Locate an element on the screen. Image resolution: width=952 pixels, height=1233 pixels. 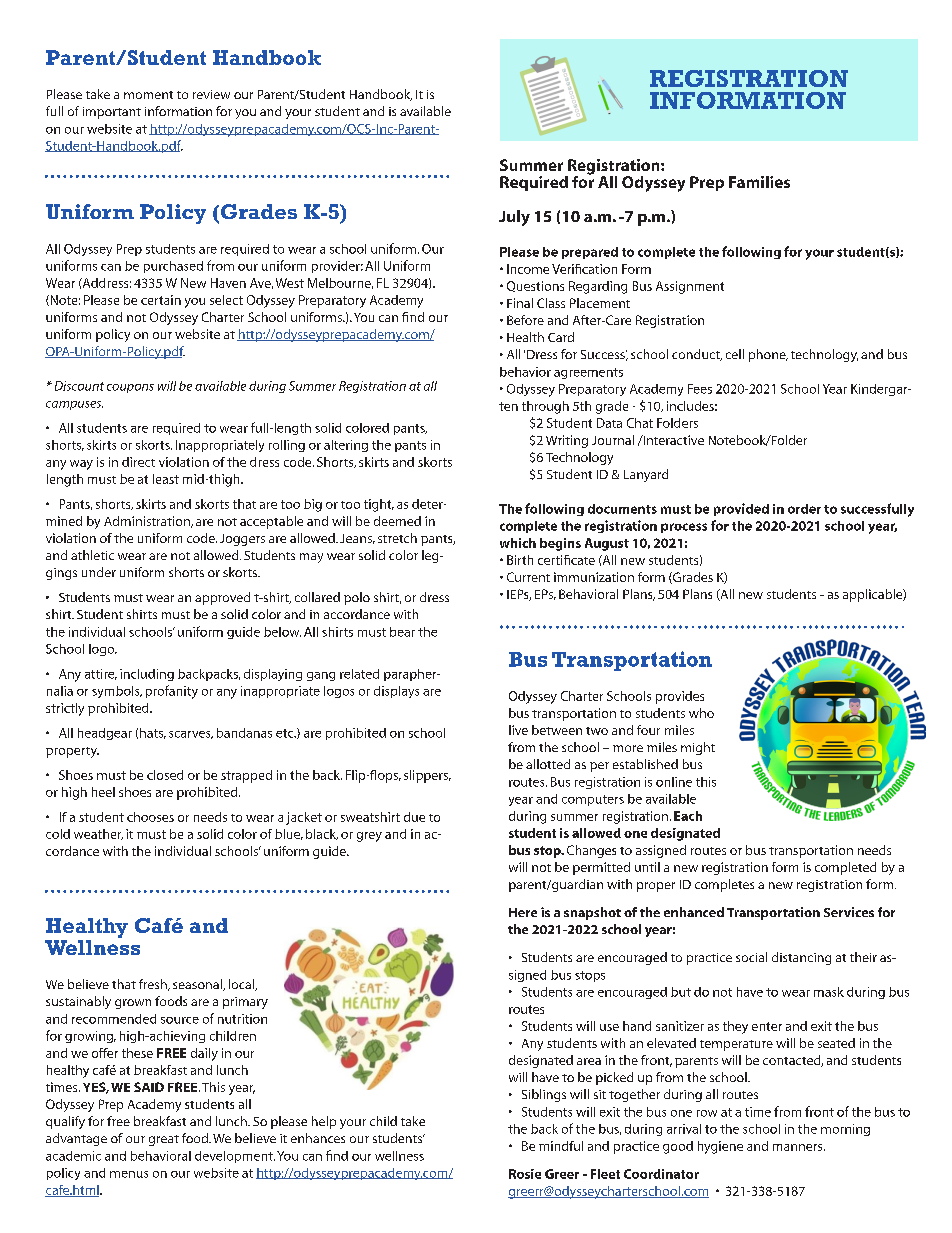
July is located at coordinates (514, 218).
